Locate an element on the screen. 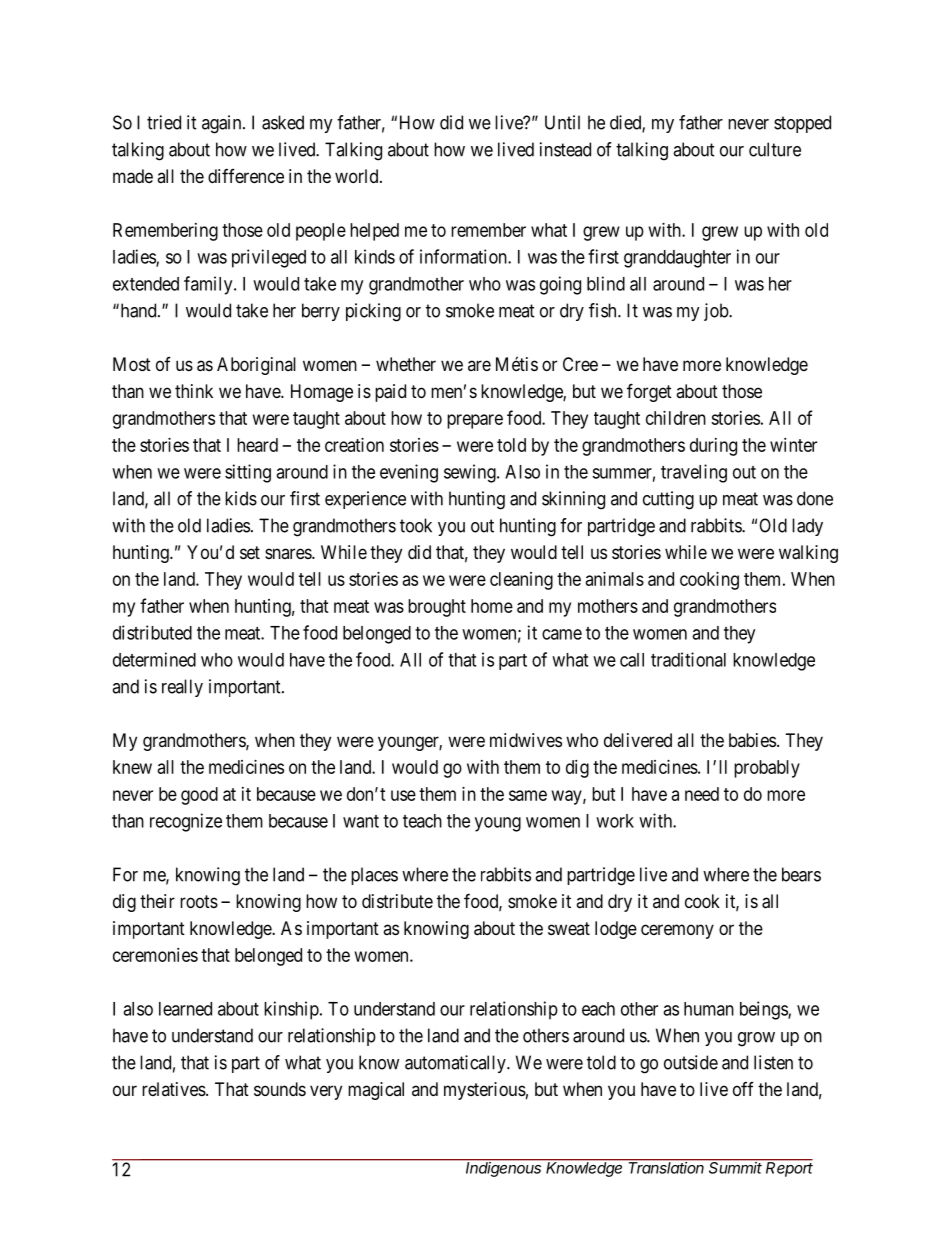 Image resolution: width=952 pixels, height=1233 pixels. same is located at coordinates (528, 795).
